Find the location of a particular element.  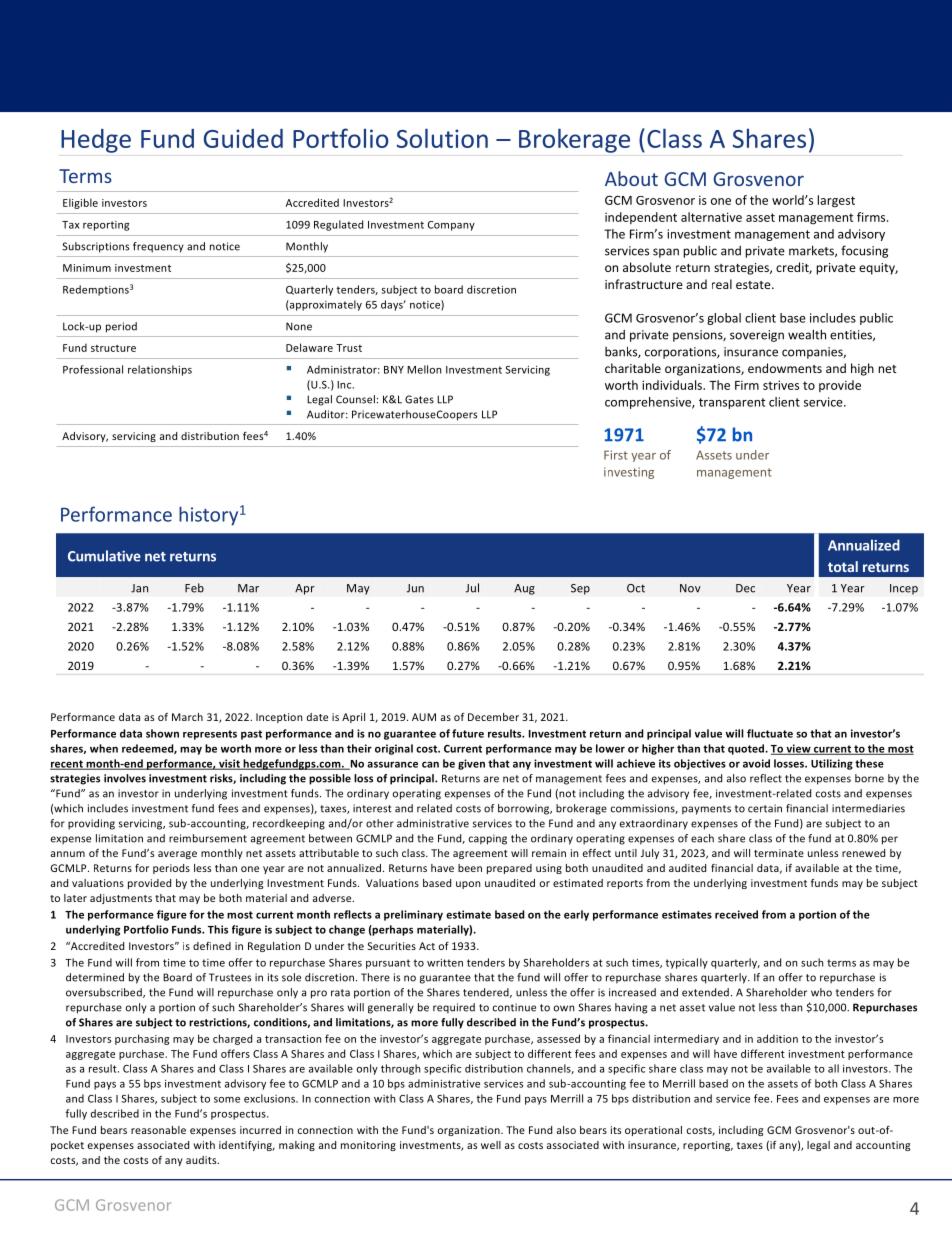

largest is located at coordinates (836, 201).
